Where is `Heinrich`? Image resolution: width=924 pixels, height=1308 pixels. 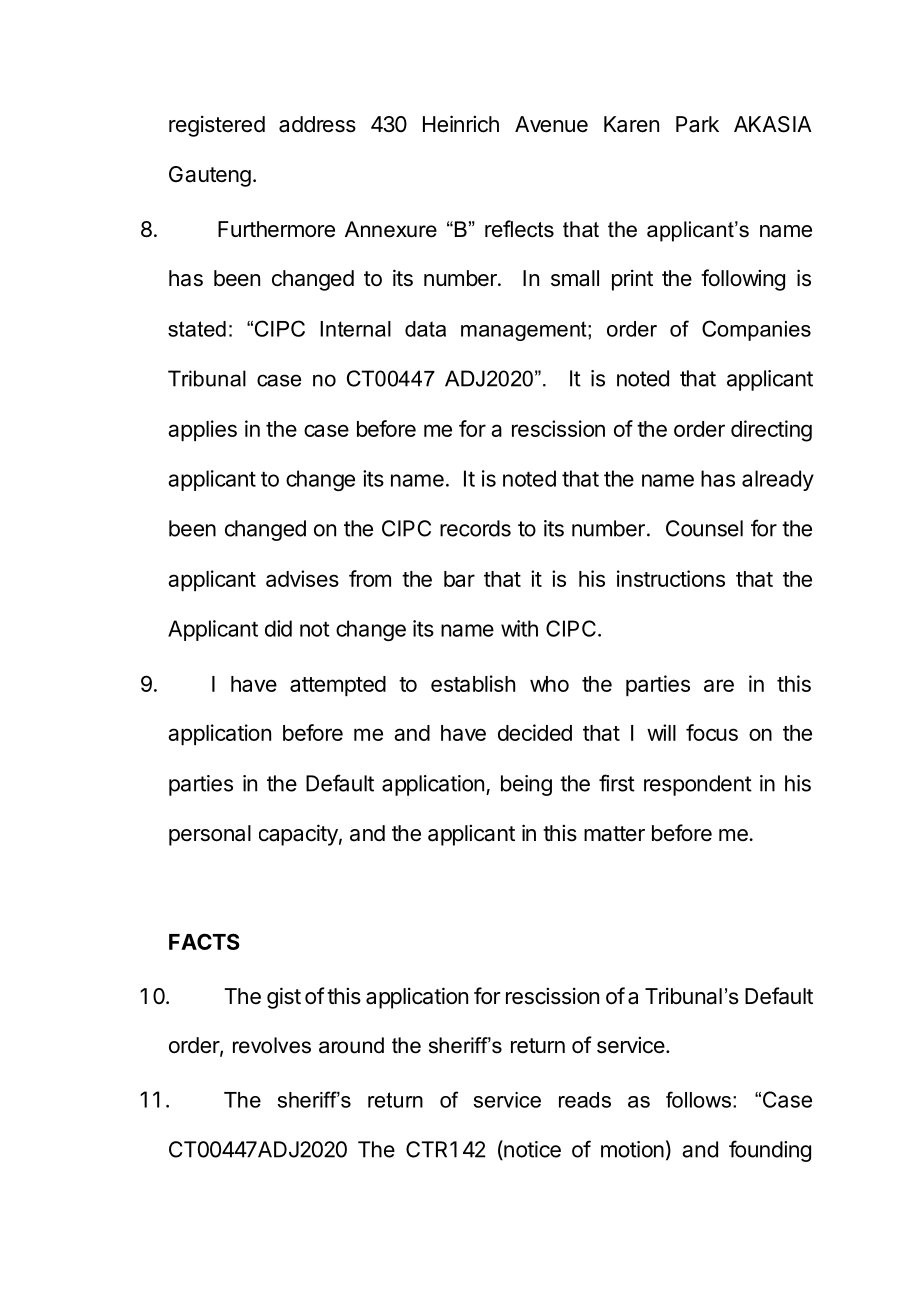 Heinrich is located at coordinates (461, 124).
